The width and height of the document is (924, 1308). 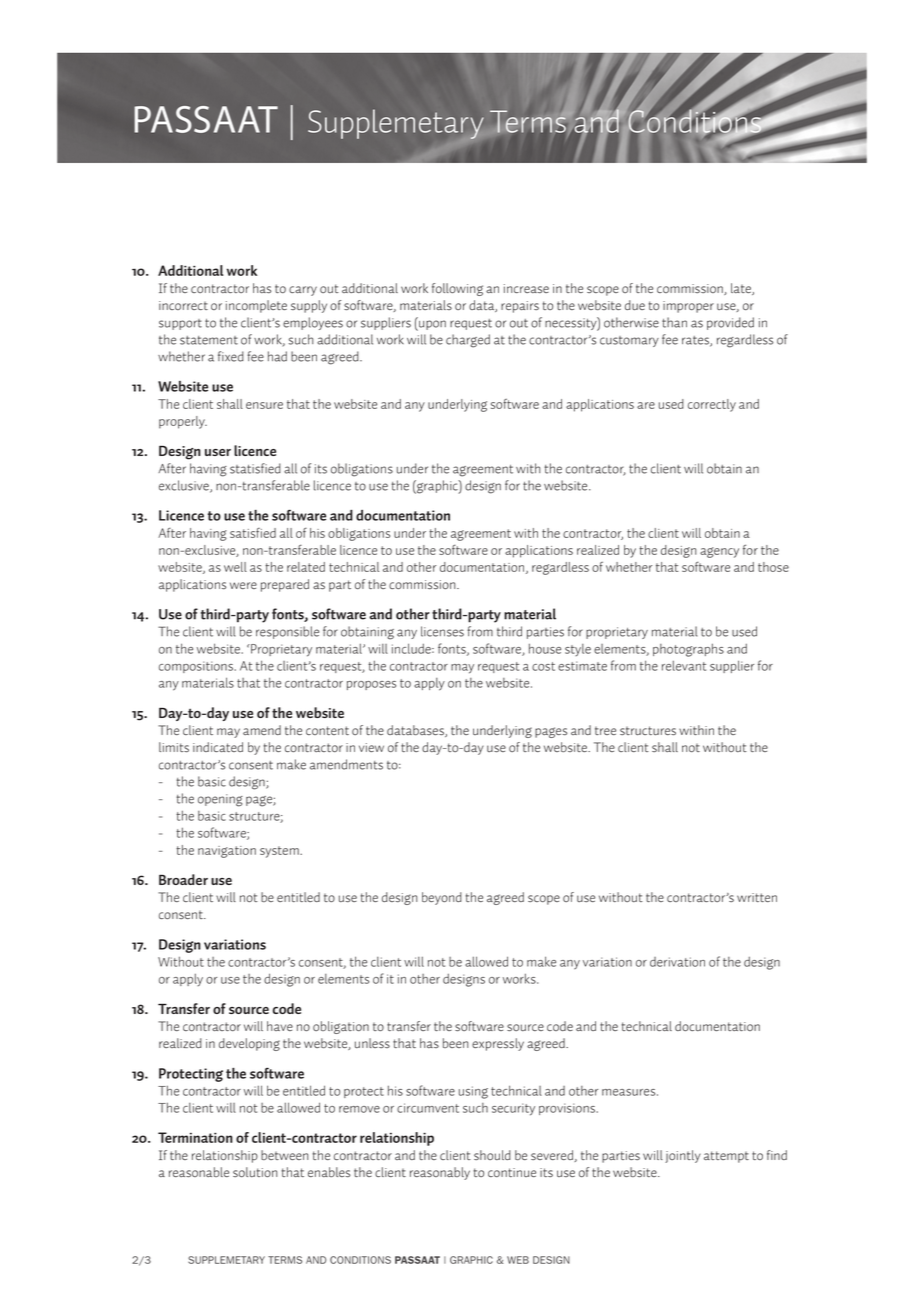 I want to click on solution, so click(x=255, y=1172).
